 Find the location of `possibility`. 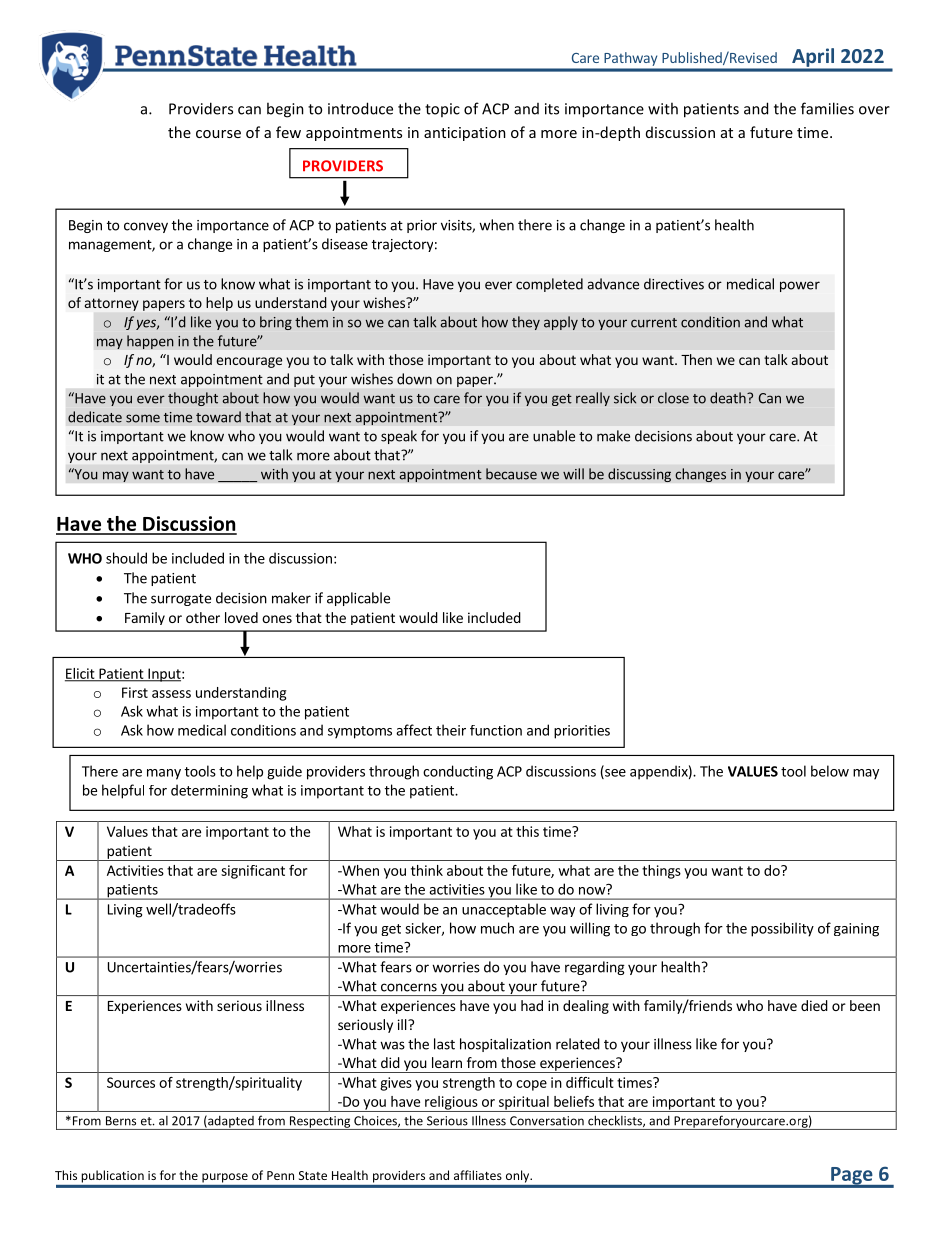

possibility is located at coordinates (782, 929).
